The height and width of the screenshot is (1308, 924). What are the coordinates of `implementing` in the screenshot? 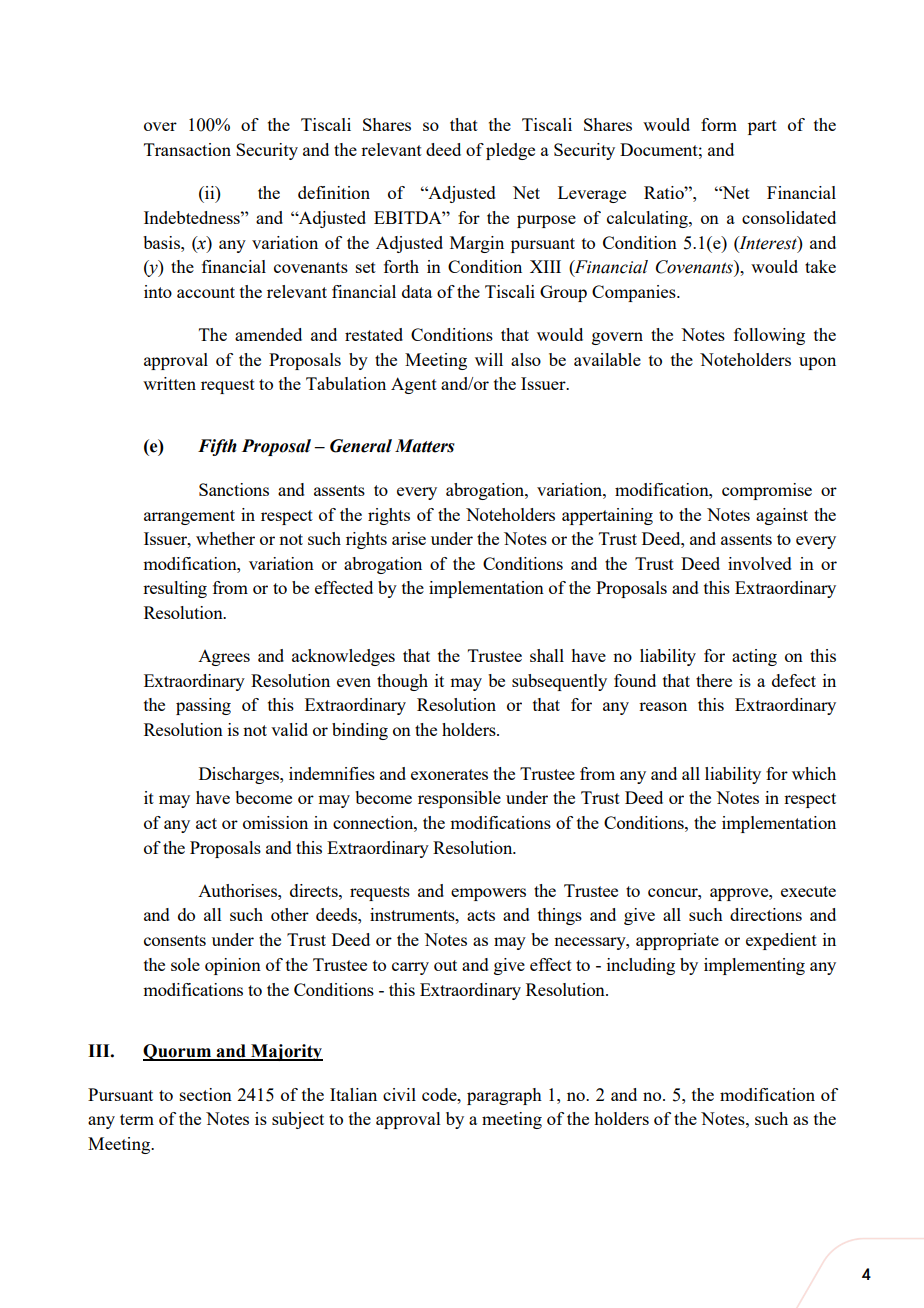 It's located at (754, 966).
